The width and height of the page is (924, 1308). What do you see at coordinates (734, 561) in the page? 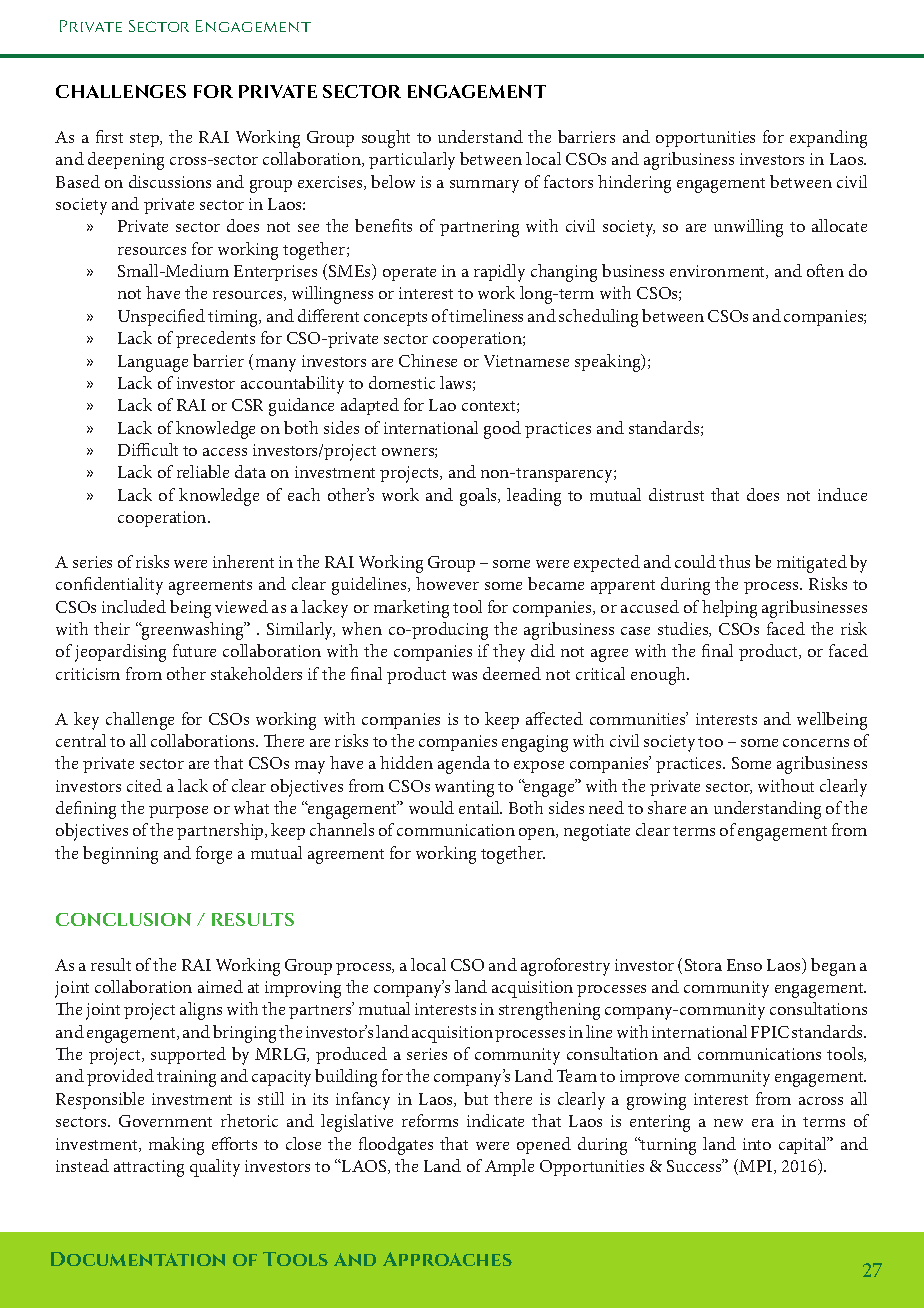
I see `thus` at bounding box center [734, 561].
